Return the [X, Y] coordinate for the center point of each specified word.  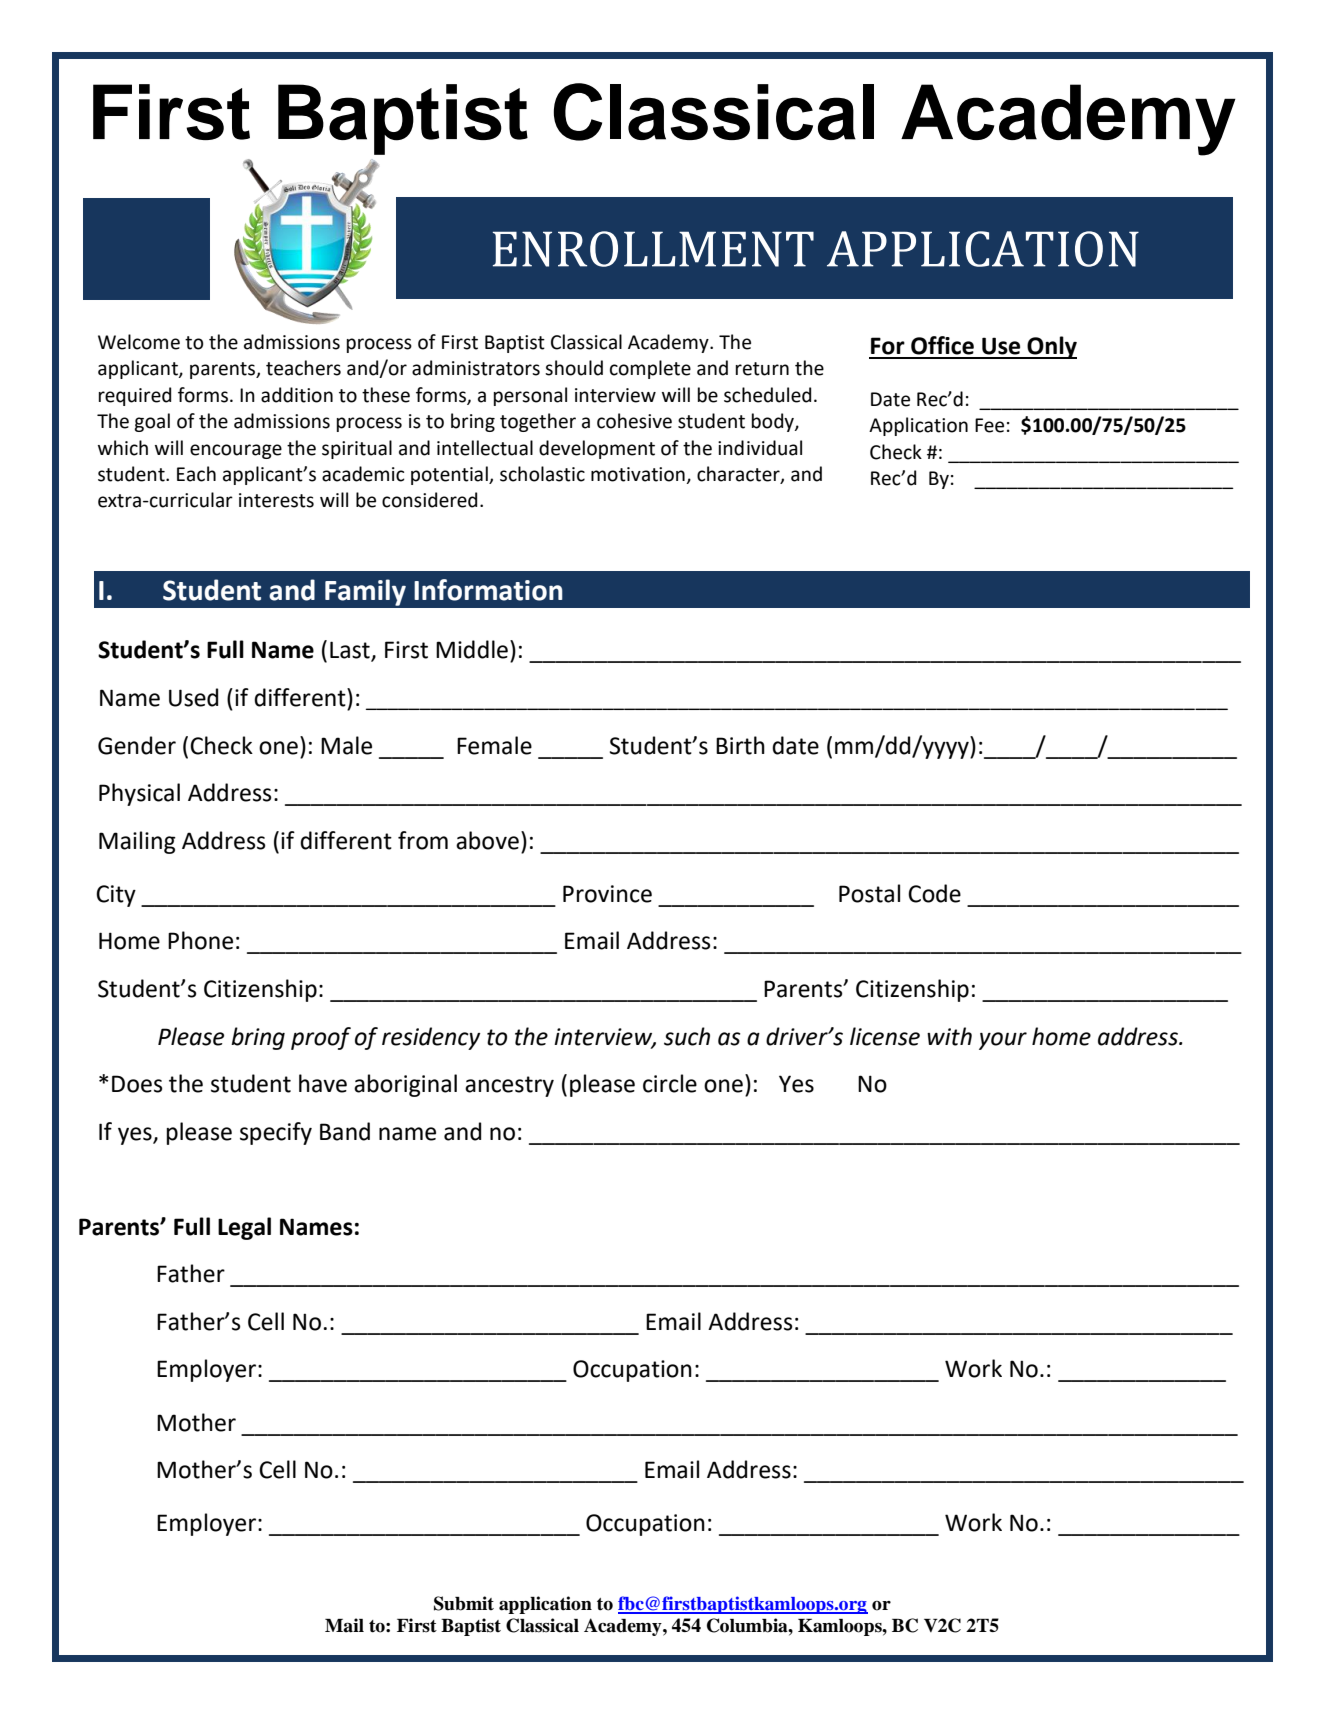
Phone [200, 940]
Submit [464, 1603]
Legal [244, 1228]
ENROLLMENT [653, 249]
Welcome [139, 342]
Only [1051, 347]
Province [607, 894]
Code [934, 893]
